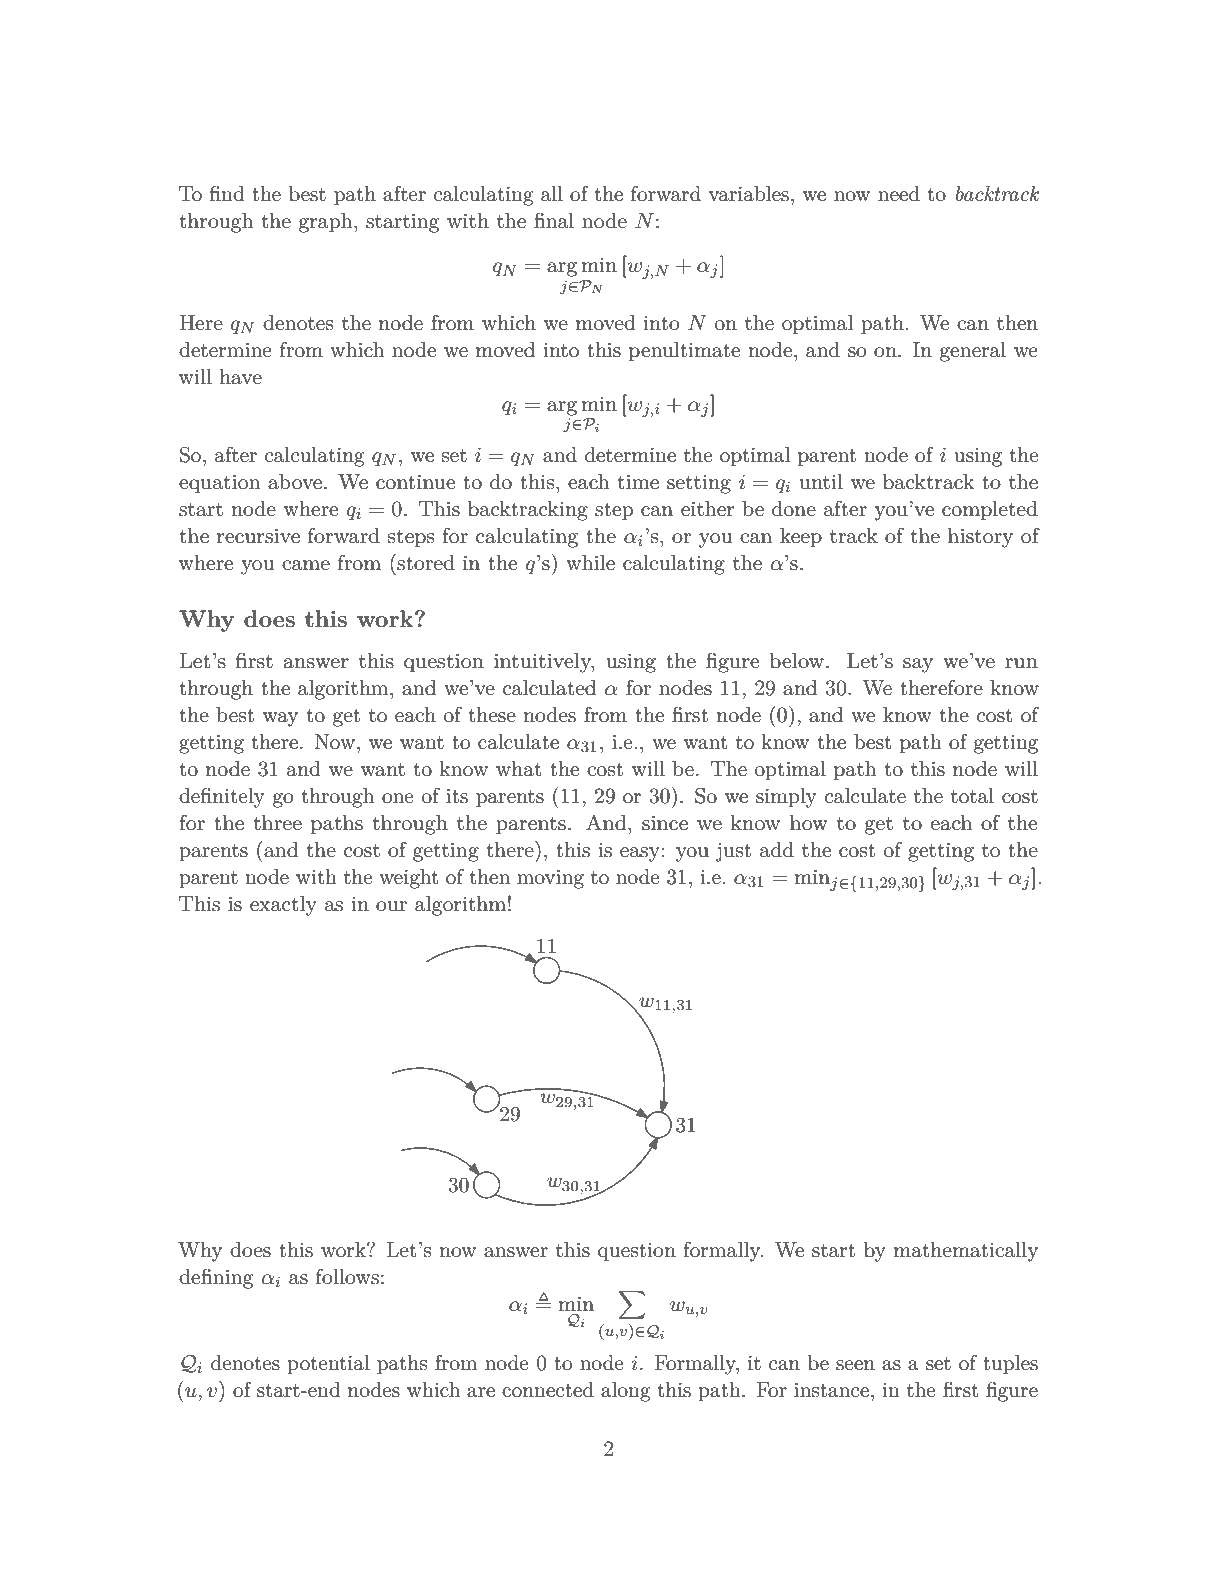 This screenshot has width=1218, height=1576. I want to click on seen, so click(855, 1365).
